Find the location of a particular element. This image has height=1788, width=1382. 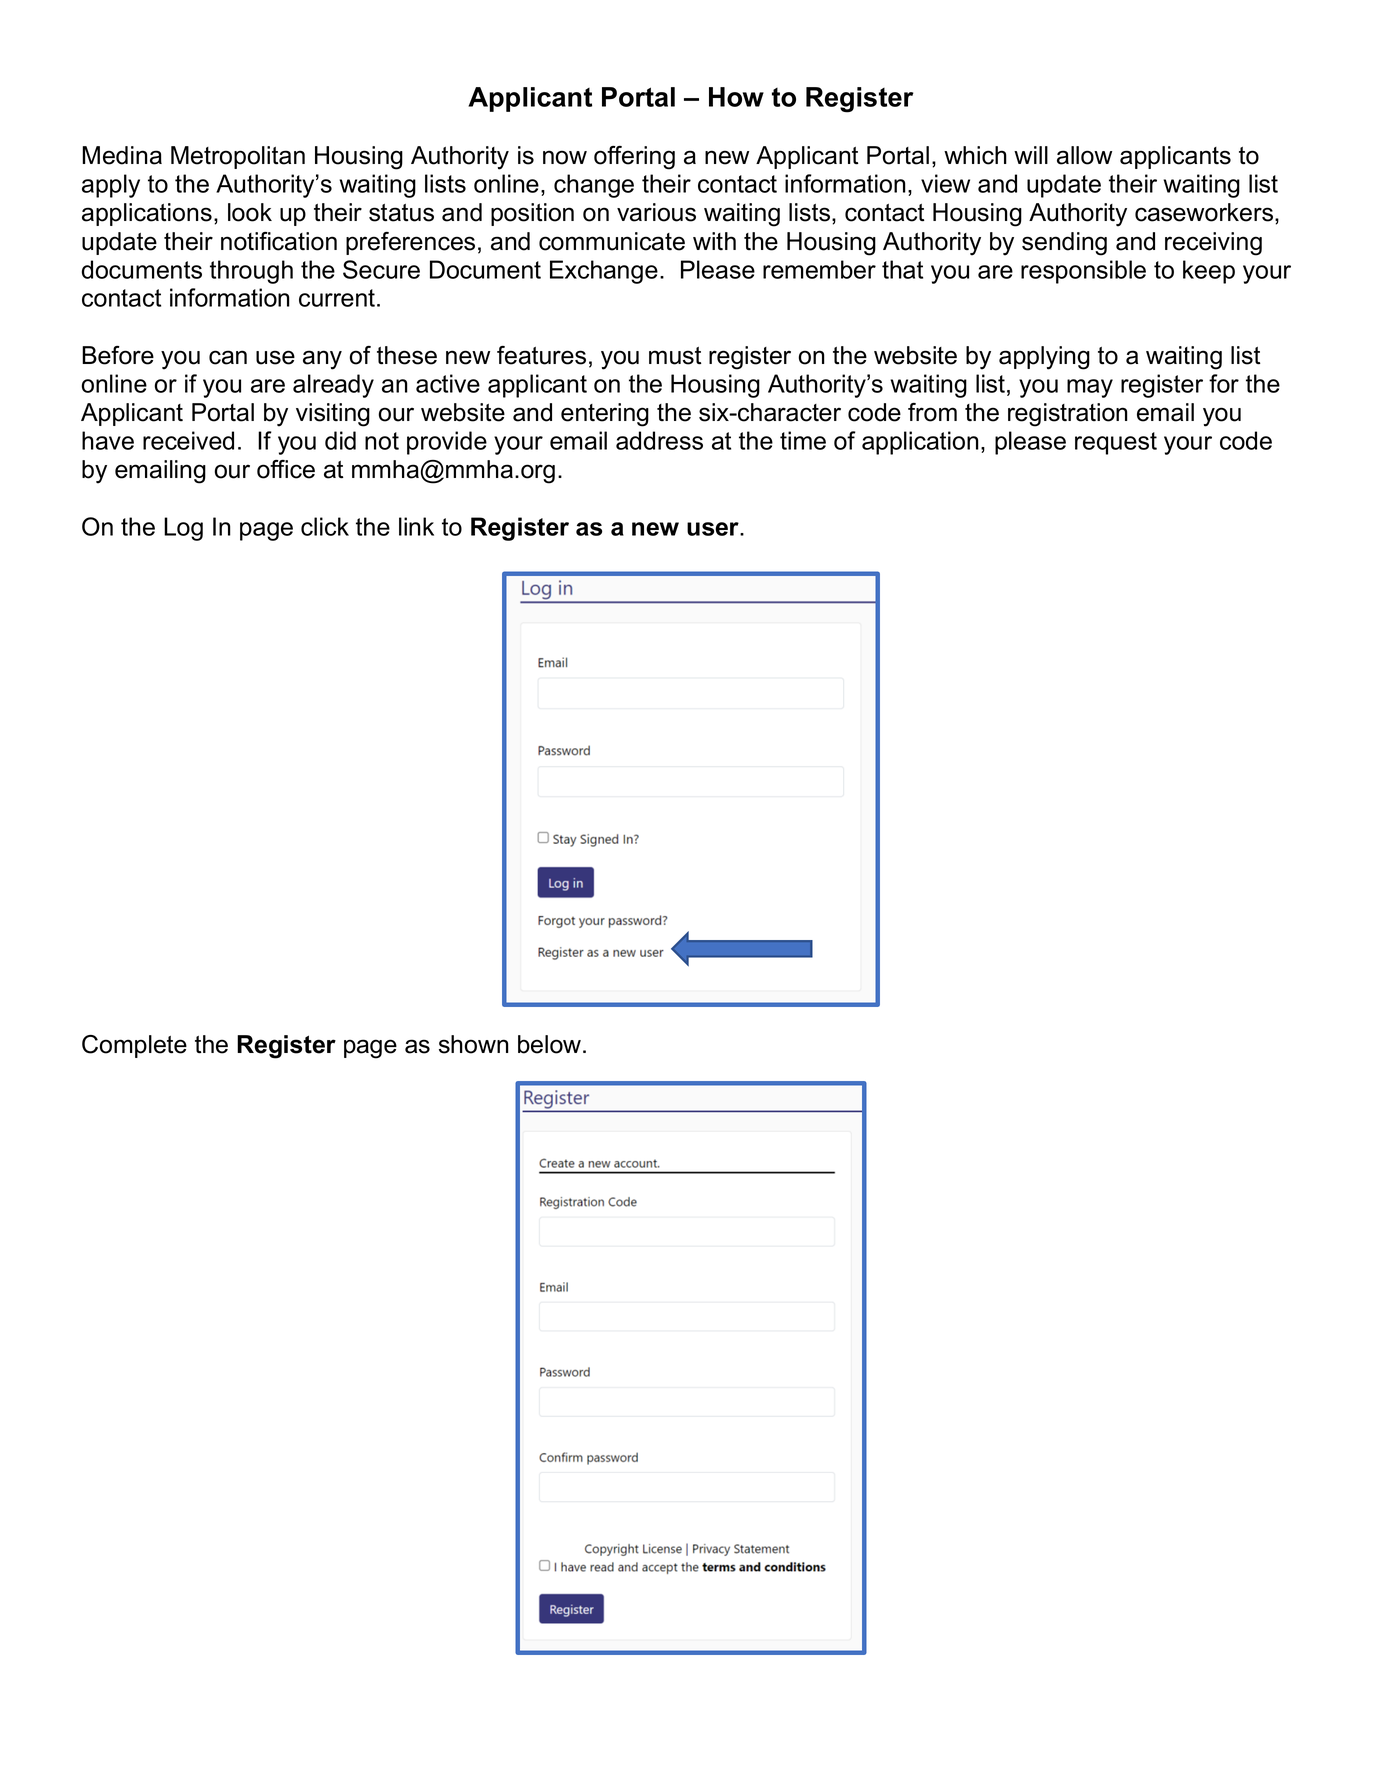

Log is located at coordinates (183, 529).
